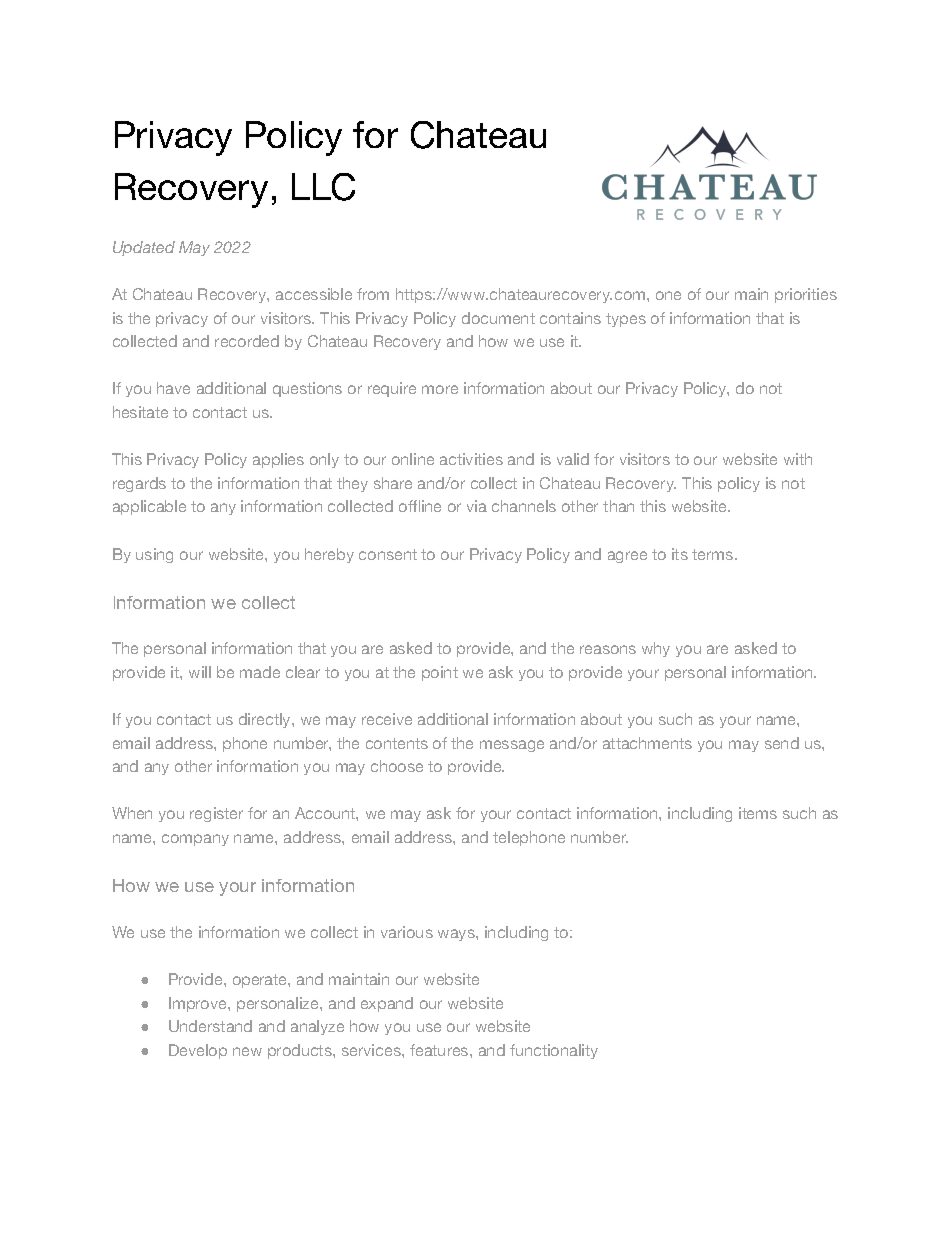 The width and height of the document is (952, 1233). What do you see at coordinates (210, 1026) in the document?
I see `Understand` at bounding box center [210, 1026].
